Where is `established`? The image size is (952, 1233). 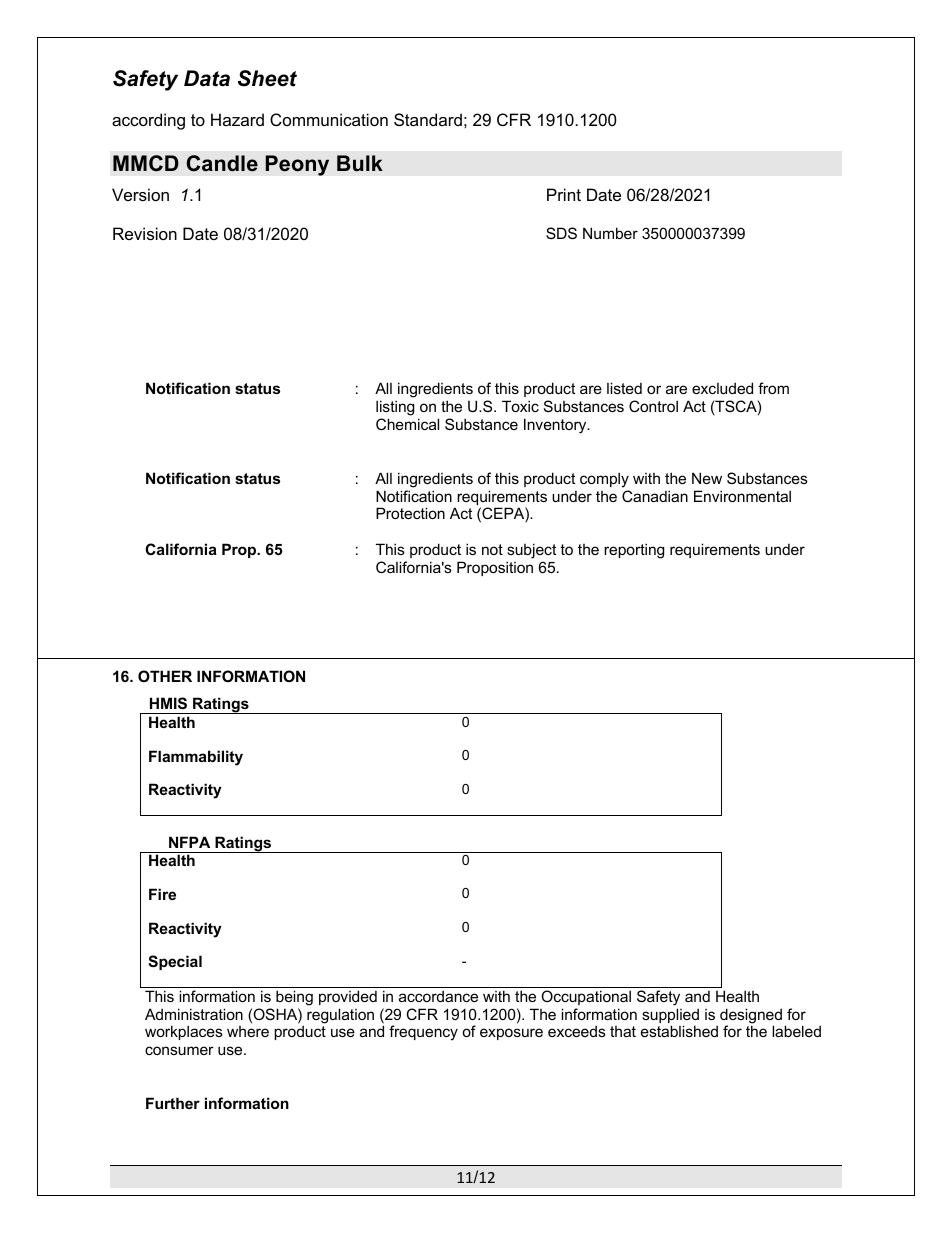
established is located at coordinates (679, 1031).
